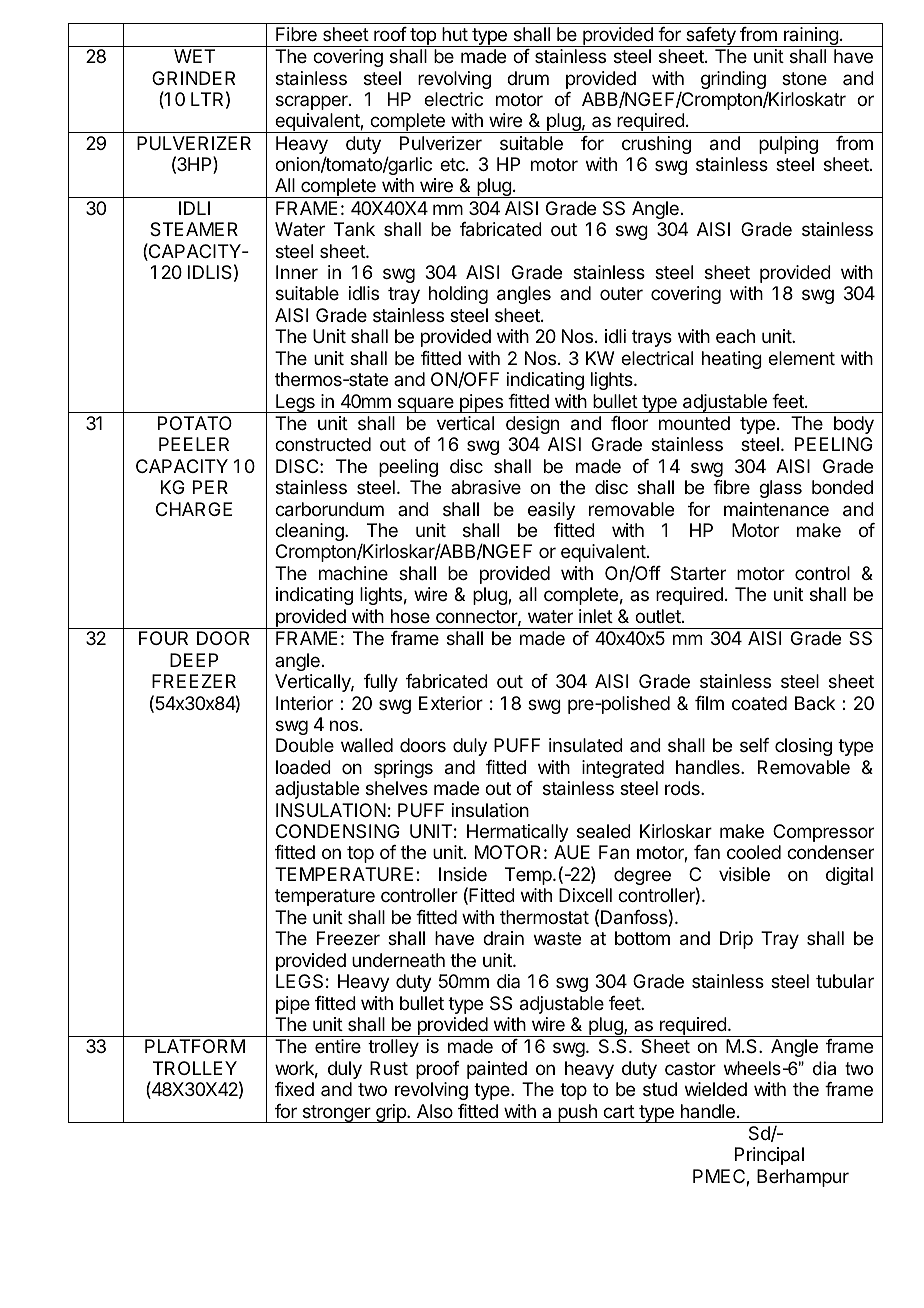 The height and width of the page is (1308, 924). What do you see at coordinates (425, 405) in the page?
I see `square` at bounding box center [425, 405].
